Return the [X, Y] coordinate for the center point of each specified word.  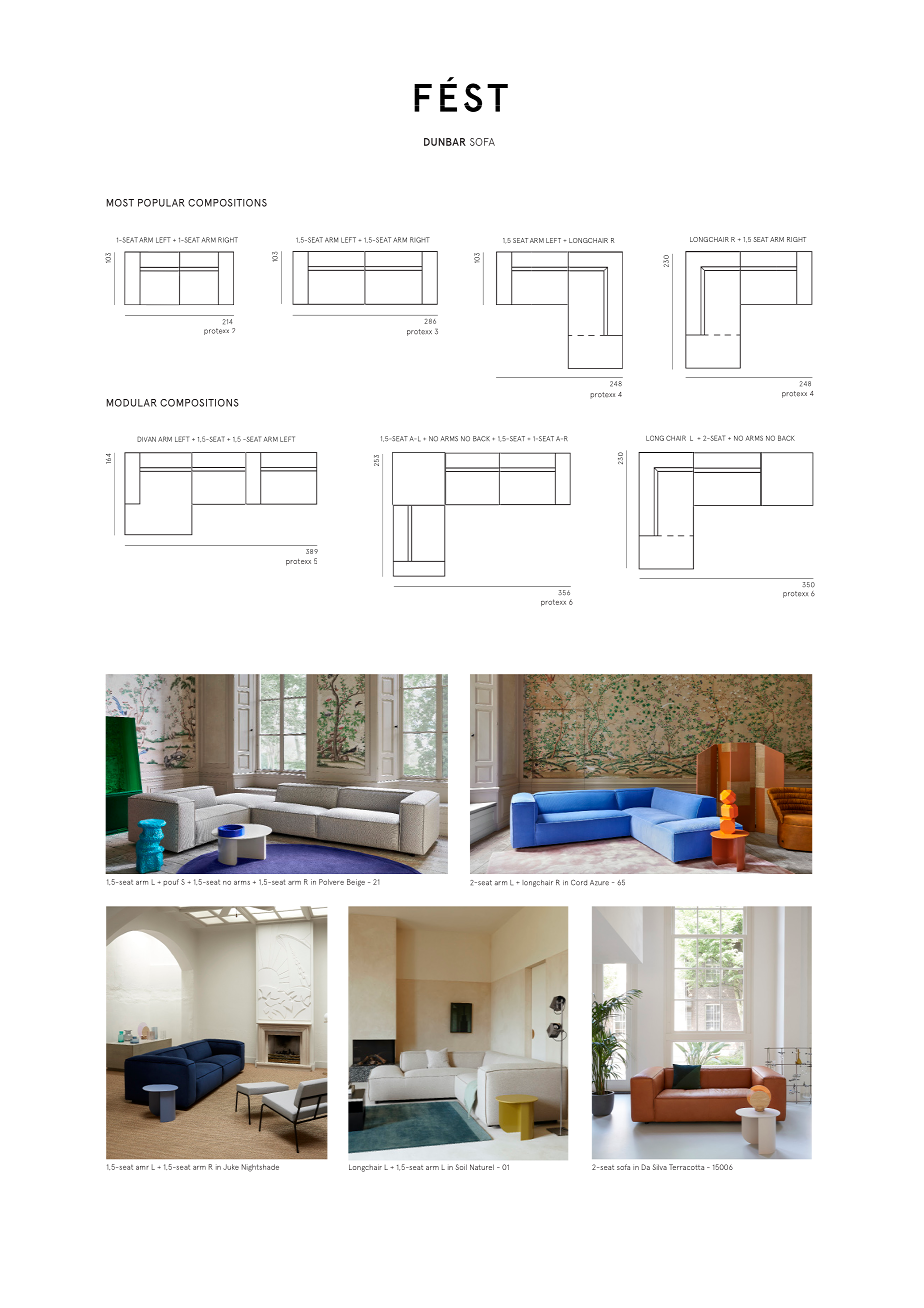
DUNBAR [445, 142]
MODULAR [132, 403]
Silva [660, 1167]
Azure [599, 883]
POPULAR [161, 203]
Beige [356, 883]
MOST [120, 203]
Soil [461, 1167]
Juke [231, 1167]
